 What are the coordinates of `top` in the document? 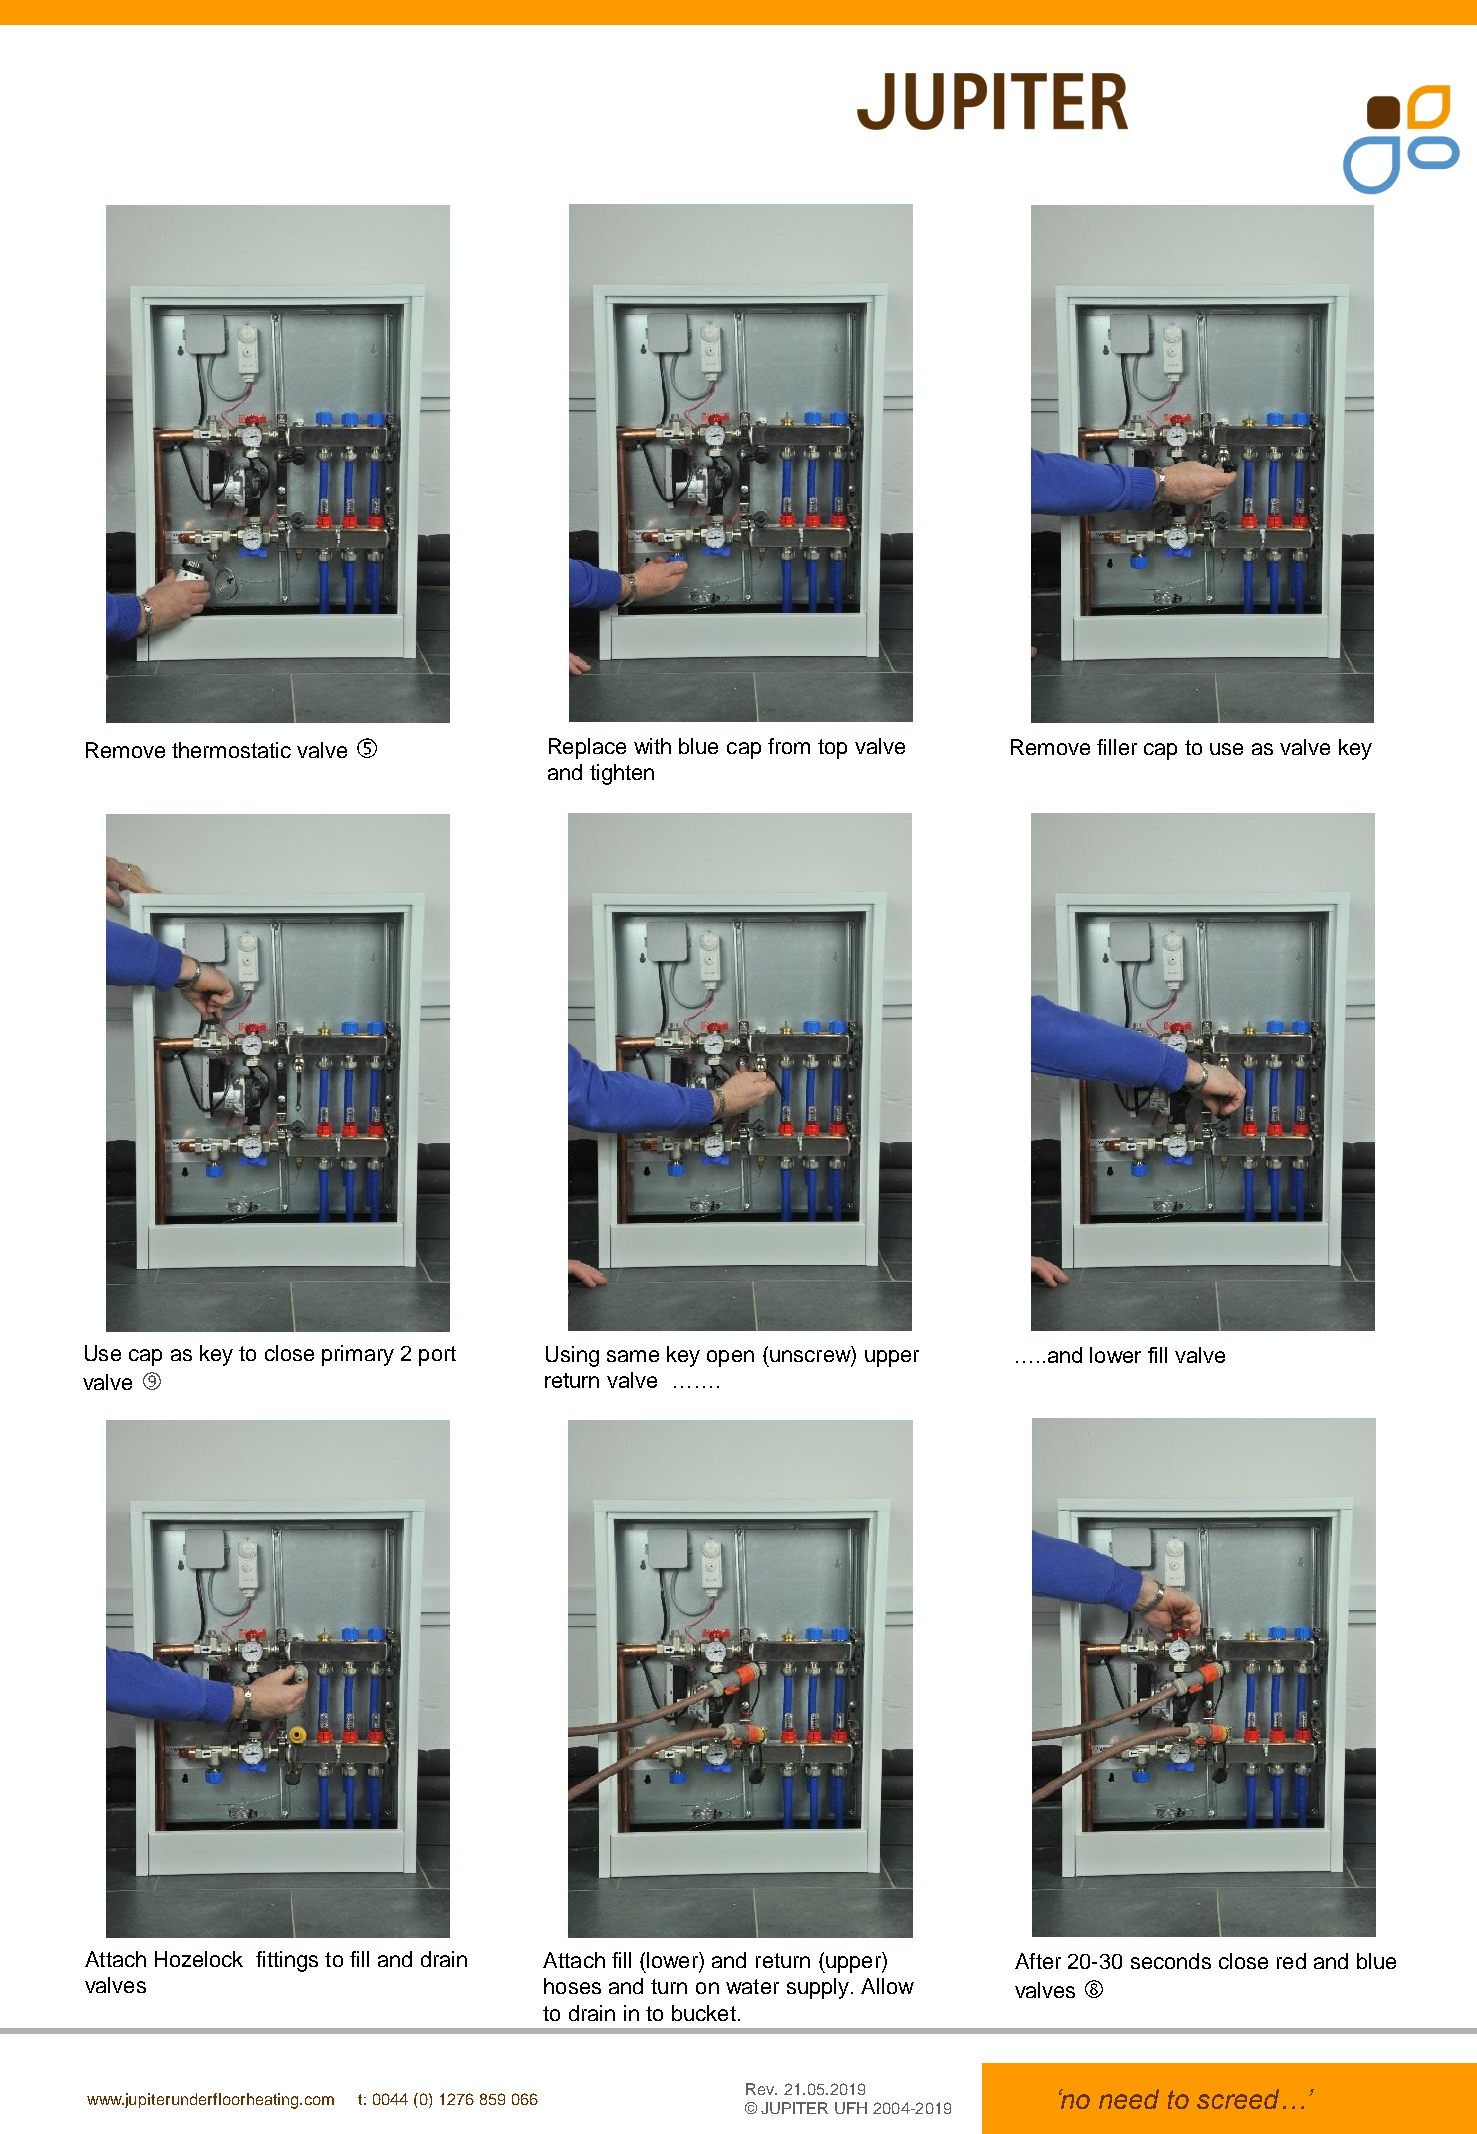 It's located at (832, 749).
